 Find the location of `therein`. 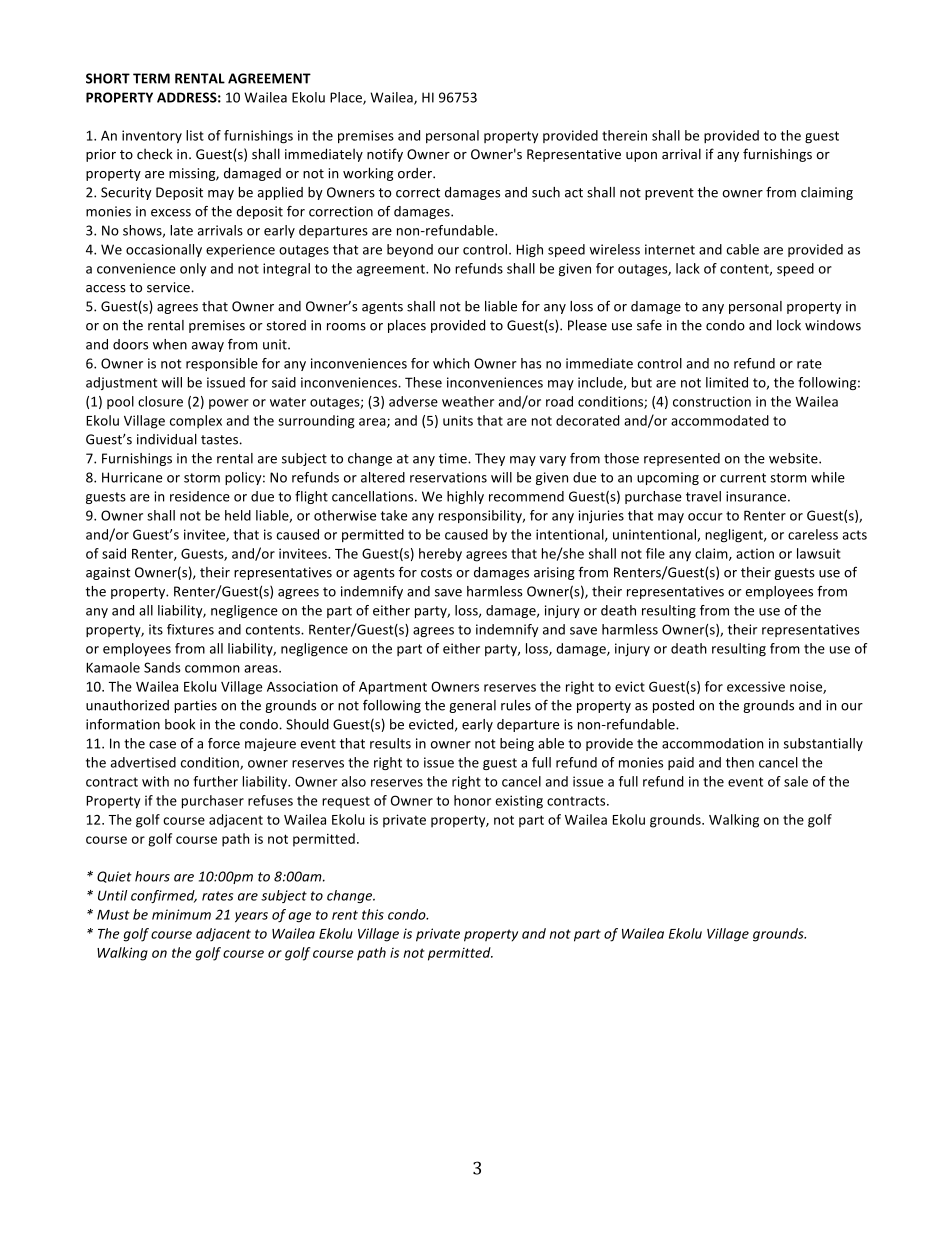

therein is located at coordinates (624, 135).
